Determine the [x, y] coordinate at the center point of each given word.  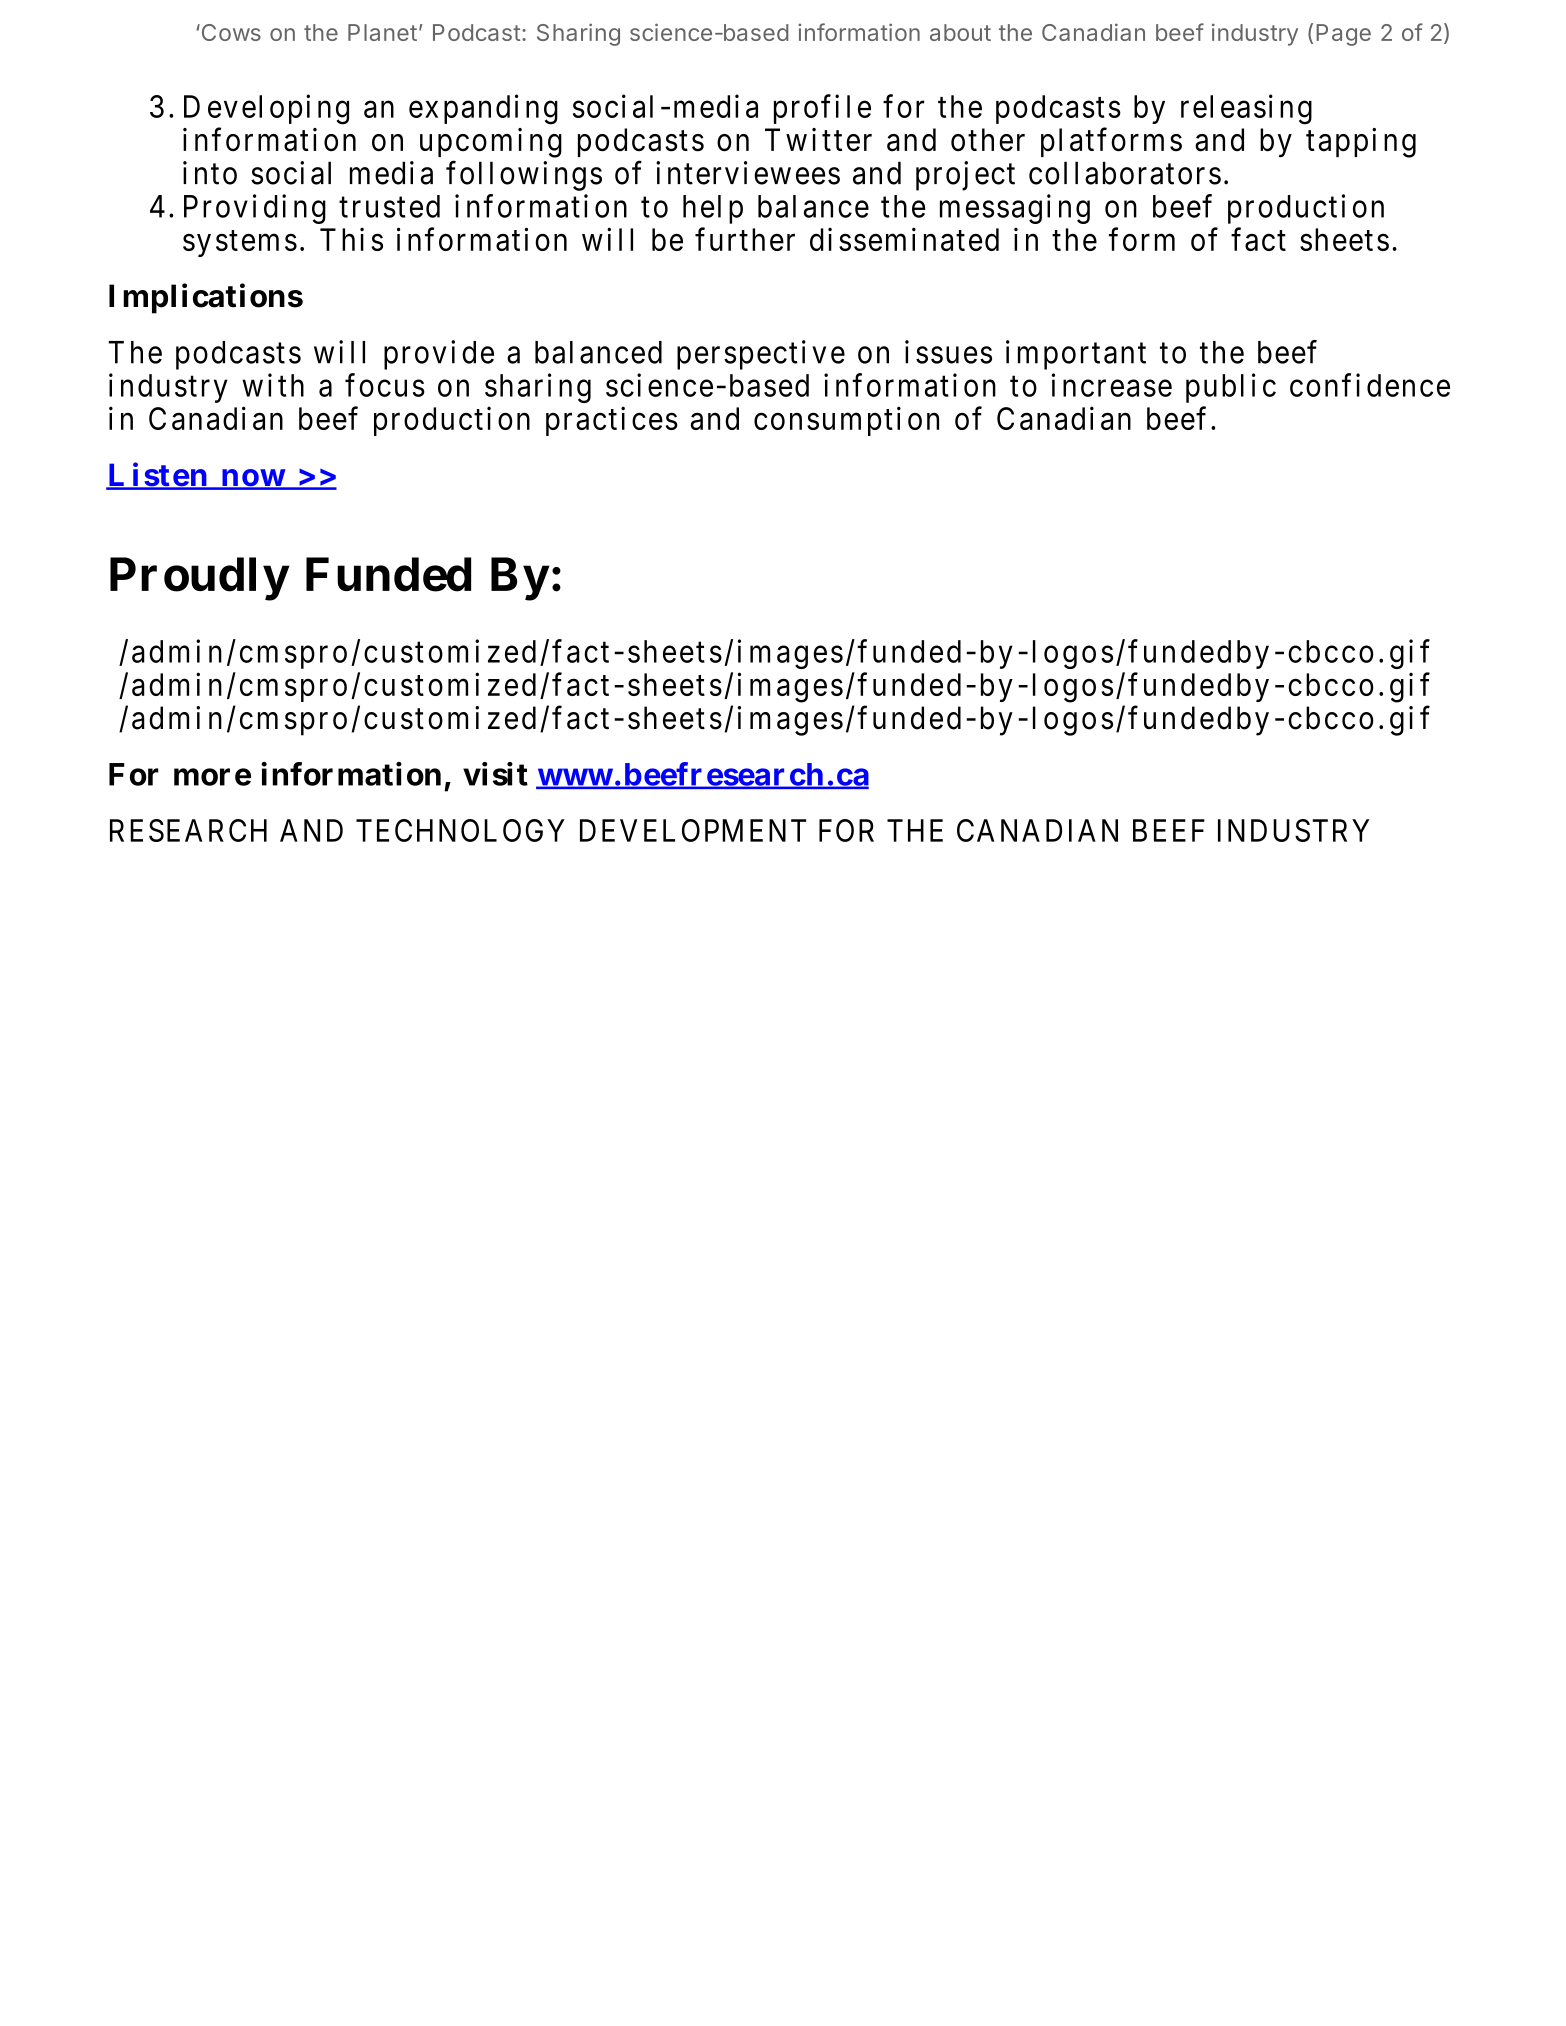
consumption [846, 421]
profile [822, 109]
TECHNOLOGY [460, 830]
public [1231, 388]
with [273, 385]
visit [495, 774]
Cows [230, 32]
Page [1343, 35]
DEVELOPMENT [693, 830]
